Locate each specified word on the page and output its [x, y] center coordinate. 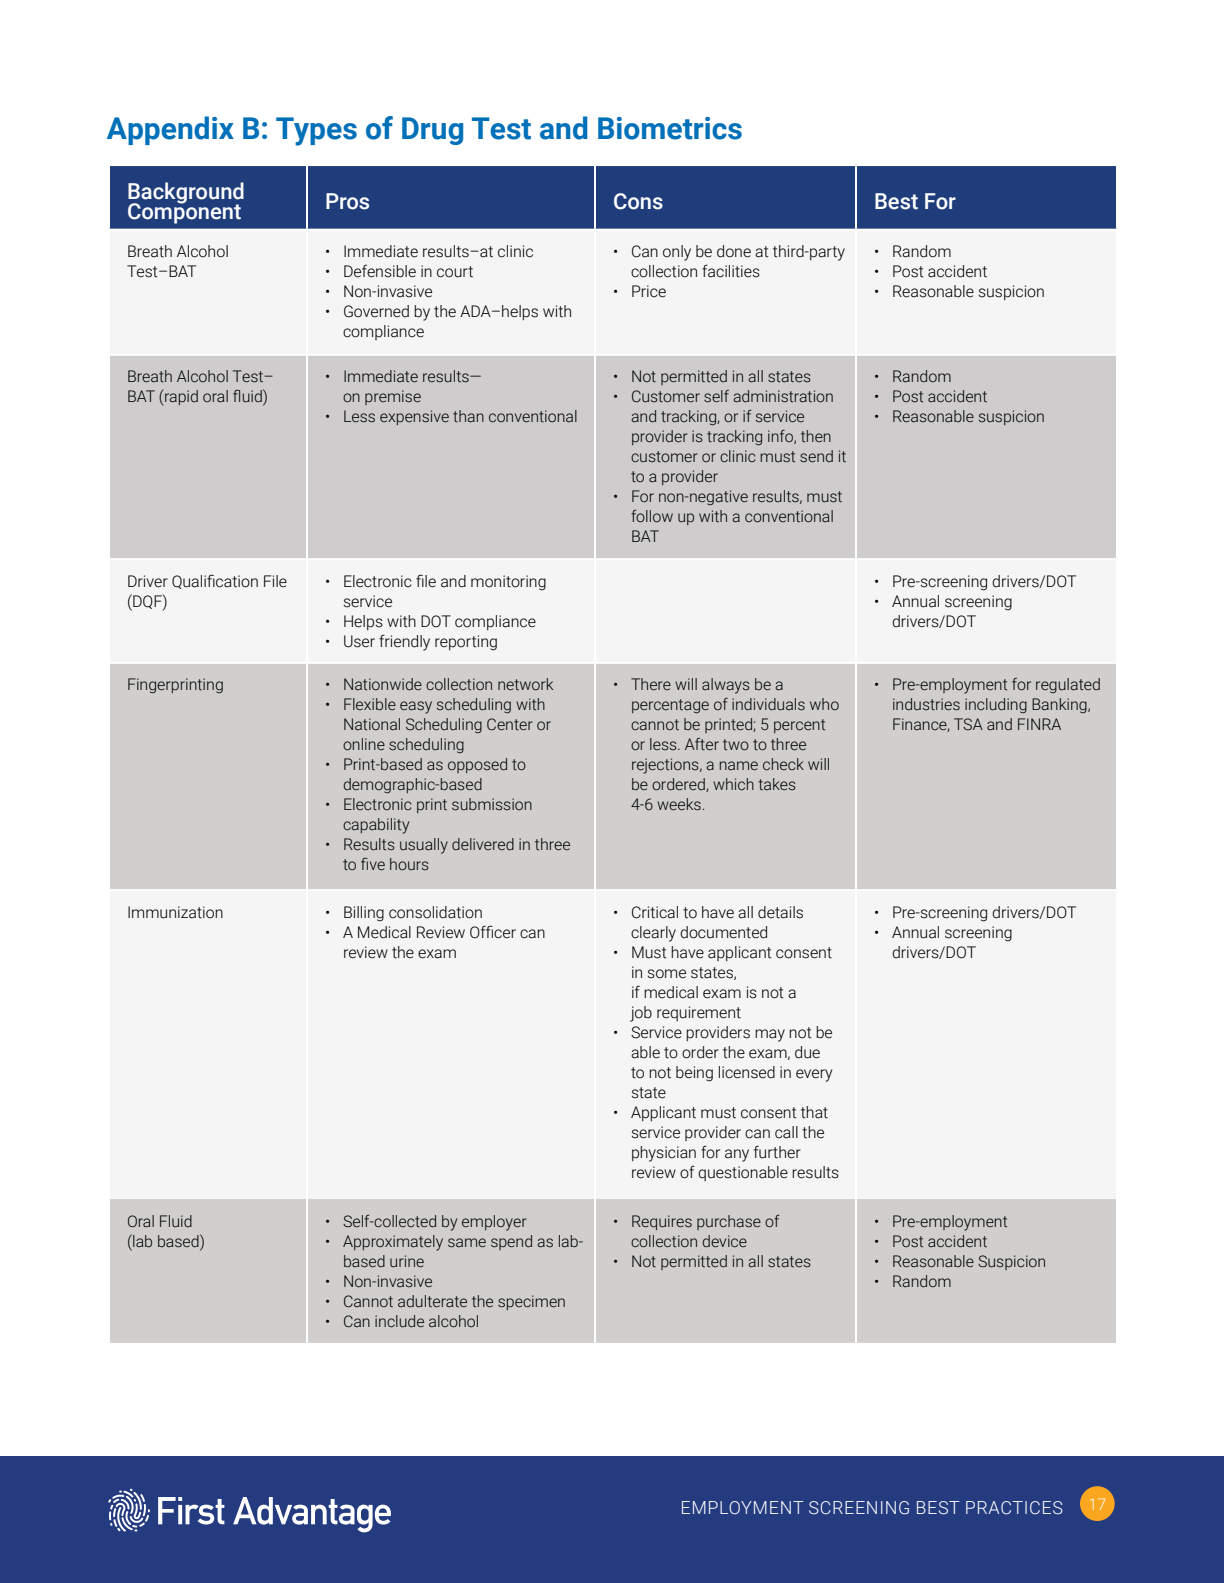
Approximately [393, 1243]
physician [664, 1154]
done [734, 251]
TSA [968, 724]
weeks [679, 804]
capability [376, 826]
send [816, 456]
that [814, 1112]
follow [652, 516]
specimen [531, 1302]
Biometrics [670, 128]
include [399, 1321]
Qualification [215, 581]
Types [316, 131]
